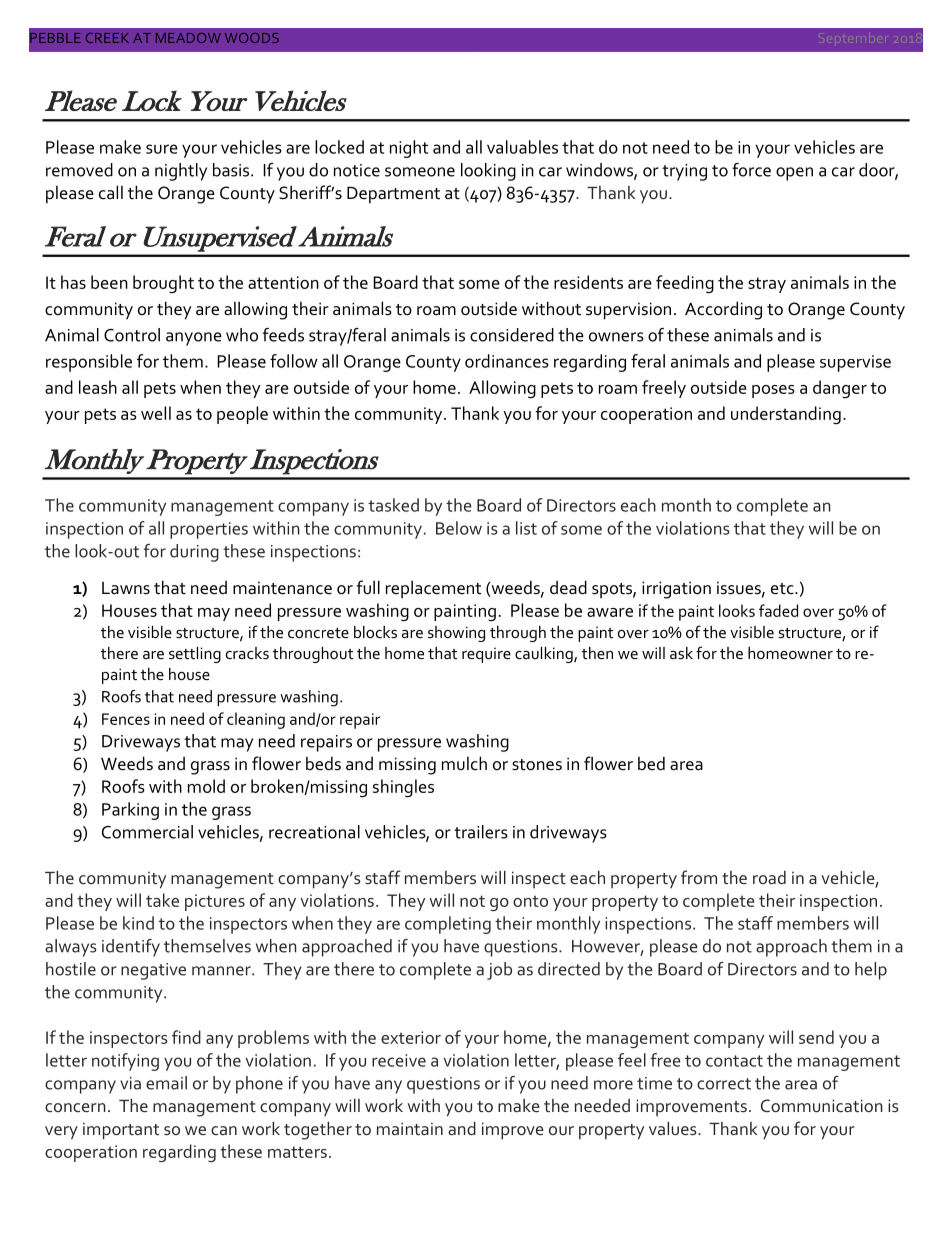 This screenshot has width=952, height=1233. I want to click on ordinances, so click(507, 361).
